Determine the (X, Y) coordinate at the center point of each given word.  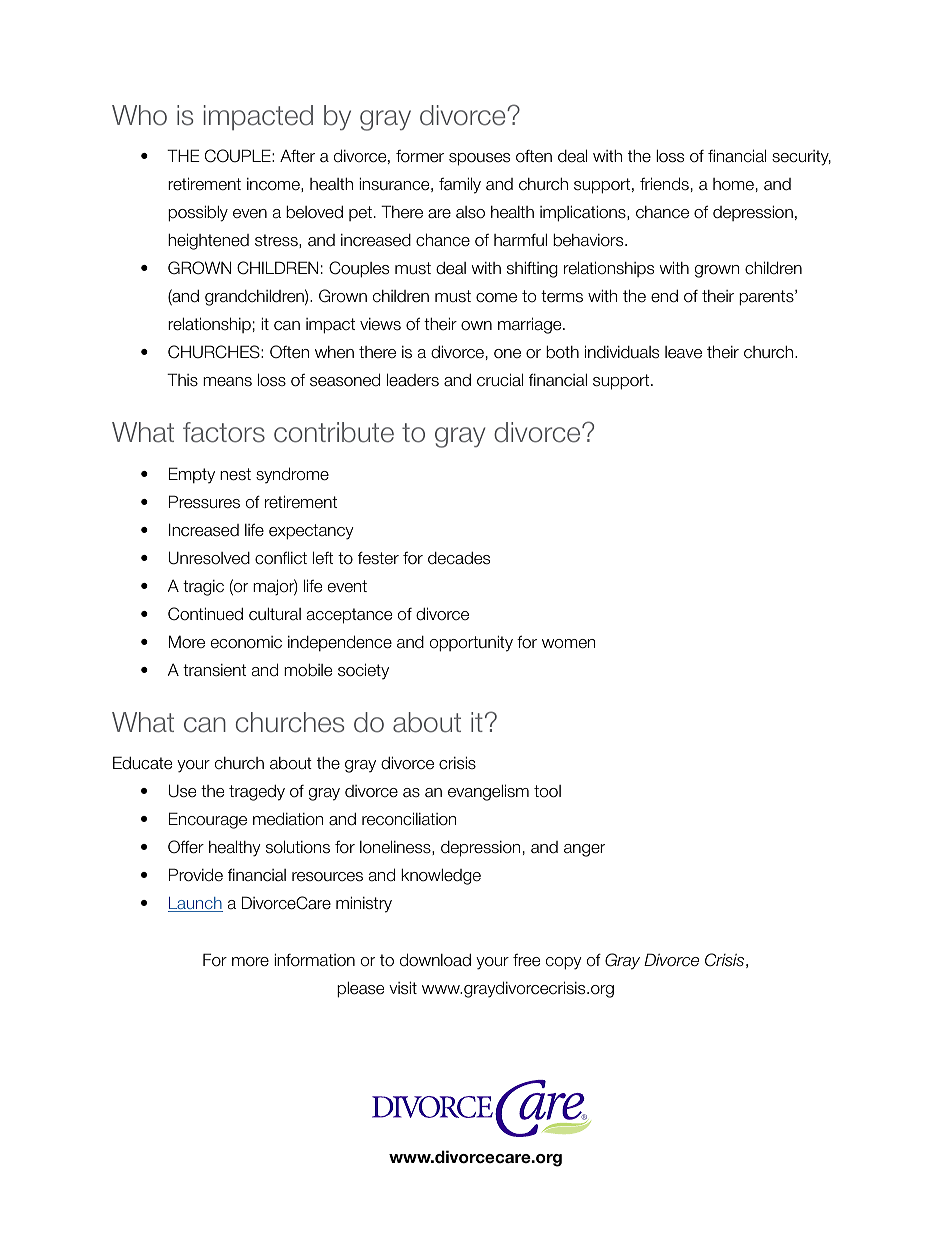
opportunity (471, 643)
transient (214, 670)
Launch (195, 904)
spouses (479, 159)
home (733, 184)
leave (683, 352)
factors (224, 432)
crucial (500, 380)
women (568, 644)
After (297, 156)
